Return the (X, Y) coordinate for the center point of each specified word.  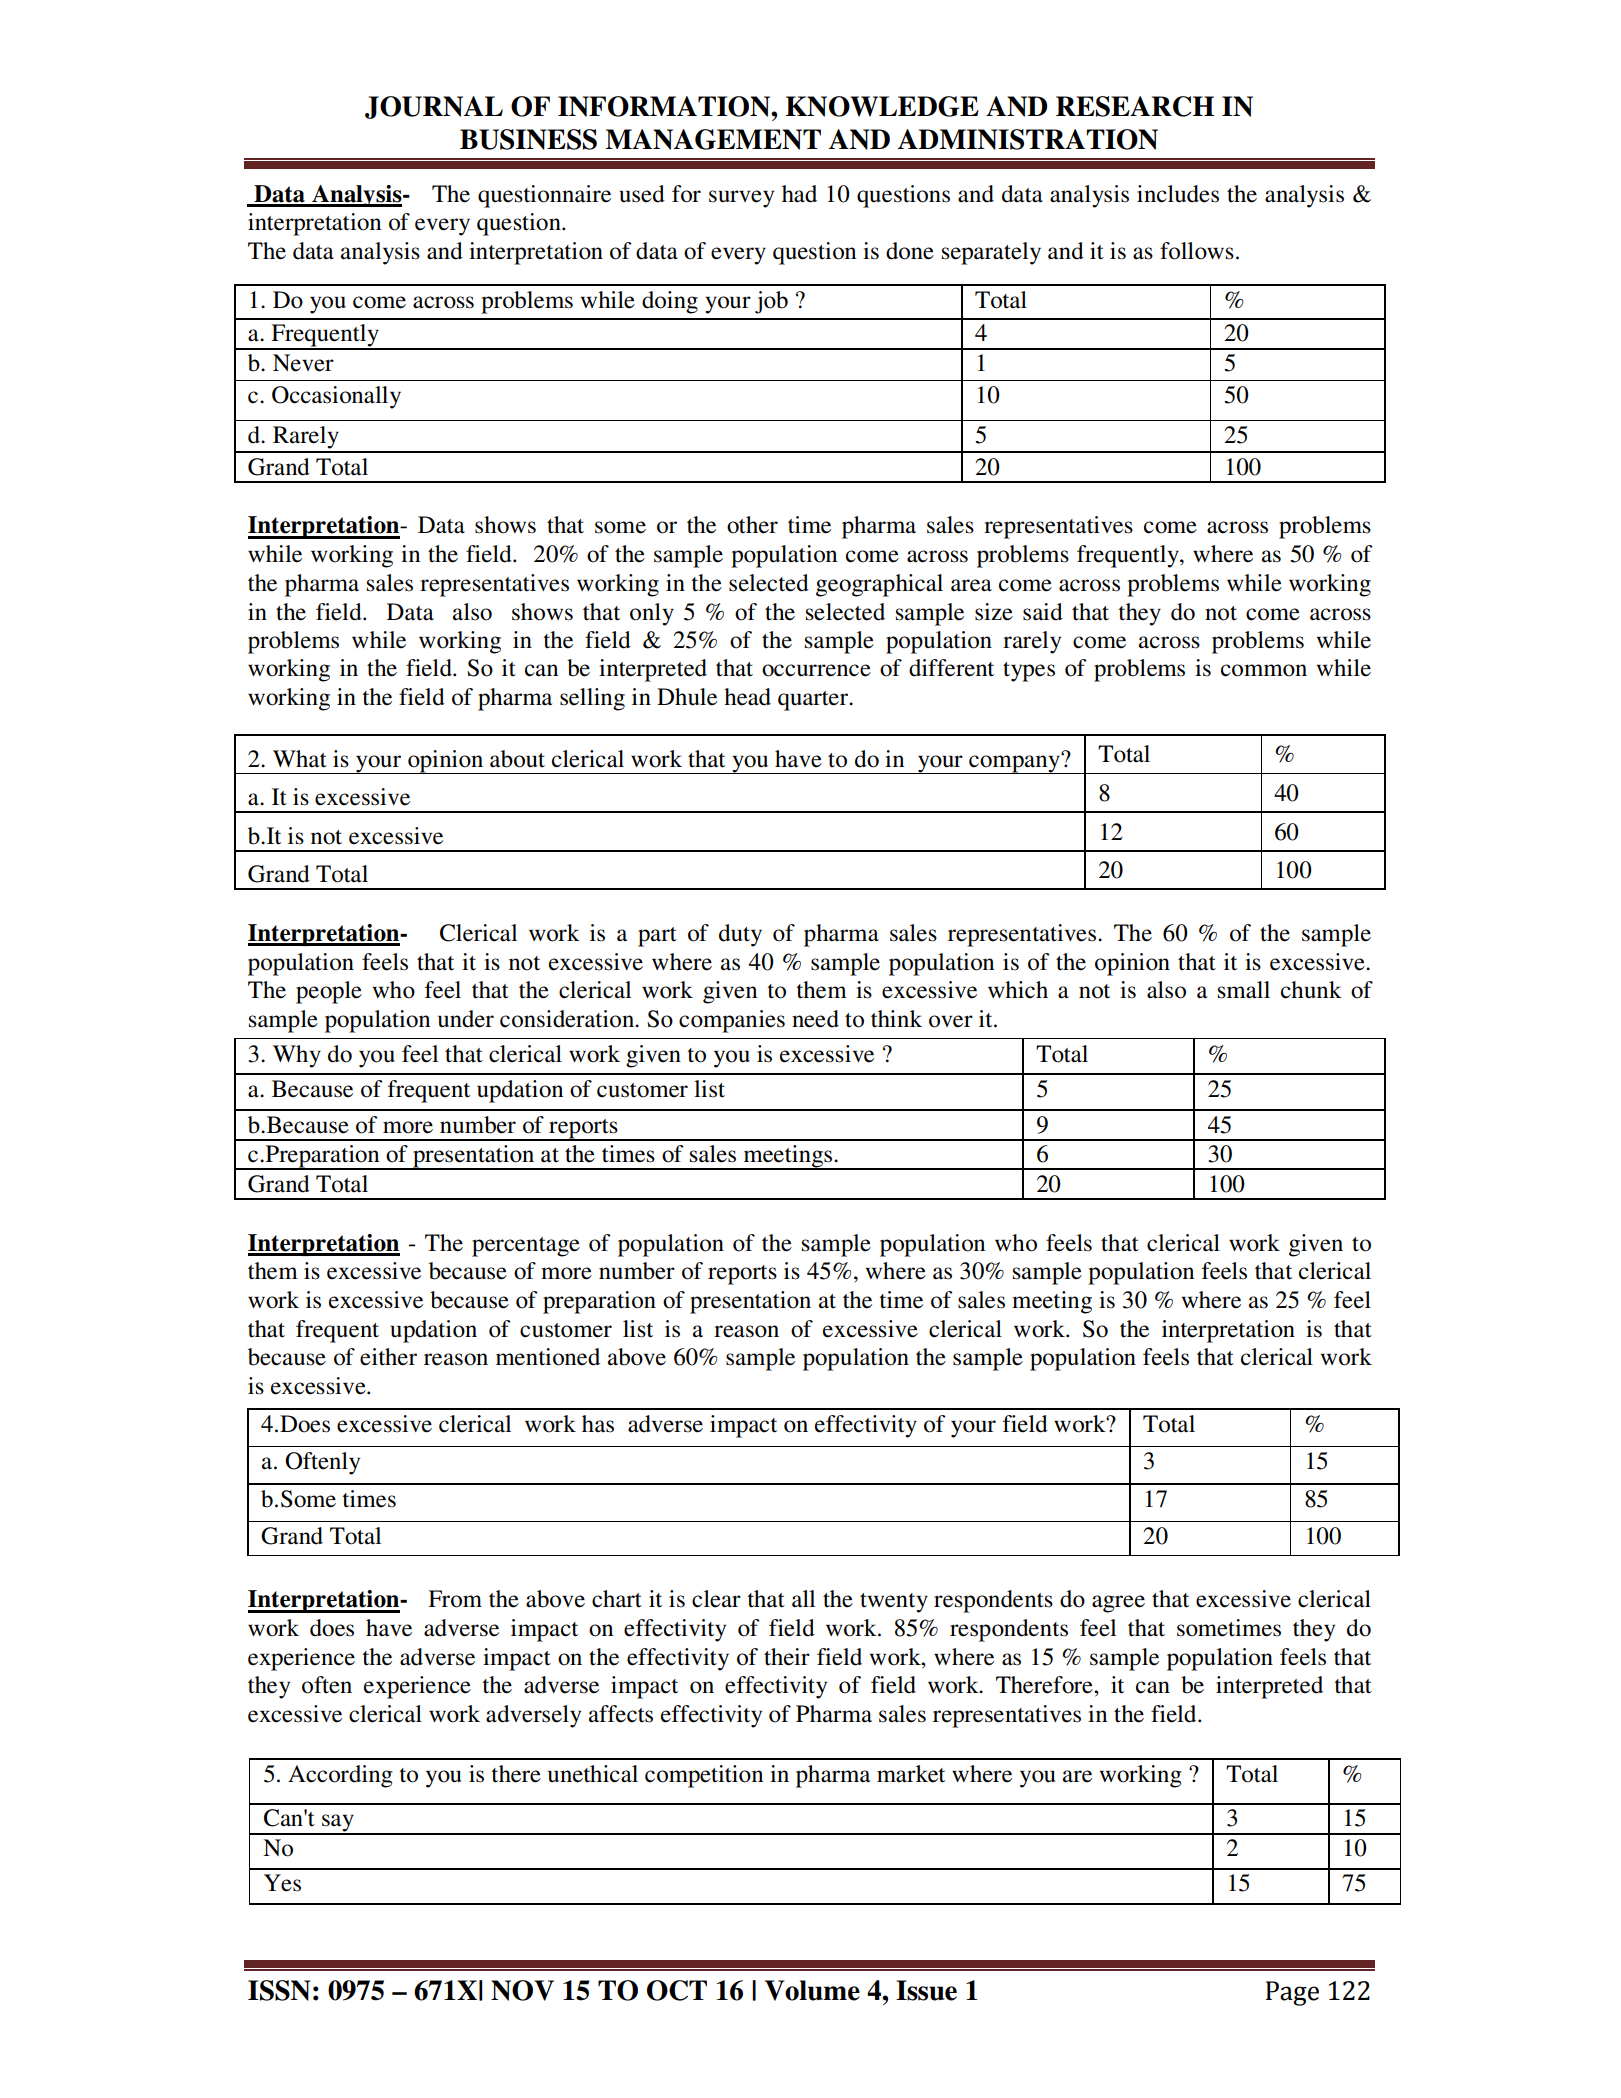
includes (1178, 194)
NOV (522, 1990)
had (799, 194)
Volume (812, 1990)
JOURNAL (434, 107)
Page (1292, 1993)
